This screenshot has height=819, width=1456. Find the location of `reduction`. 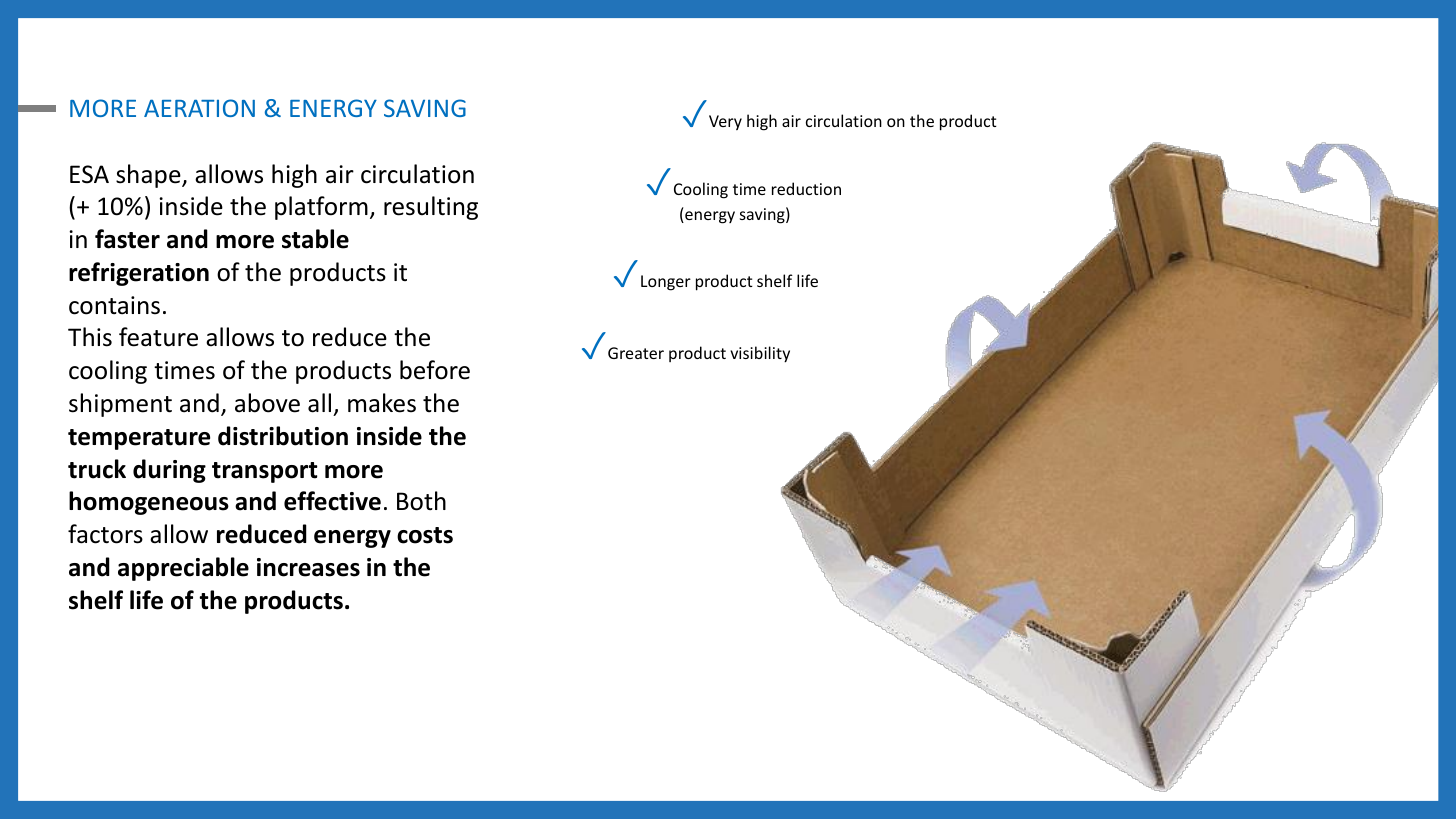

reduction is located at coordinates (806, 188).
